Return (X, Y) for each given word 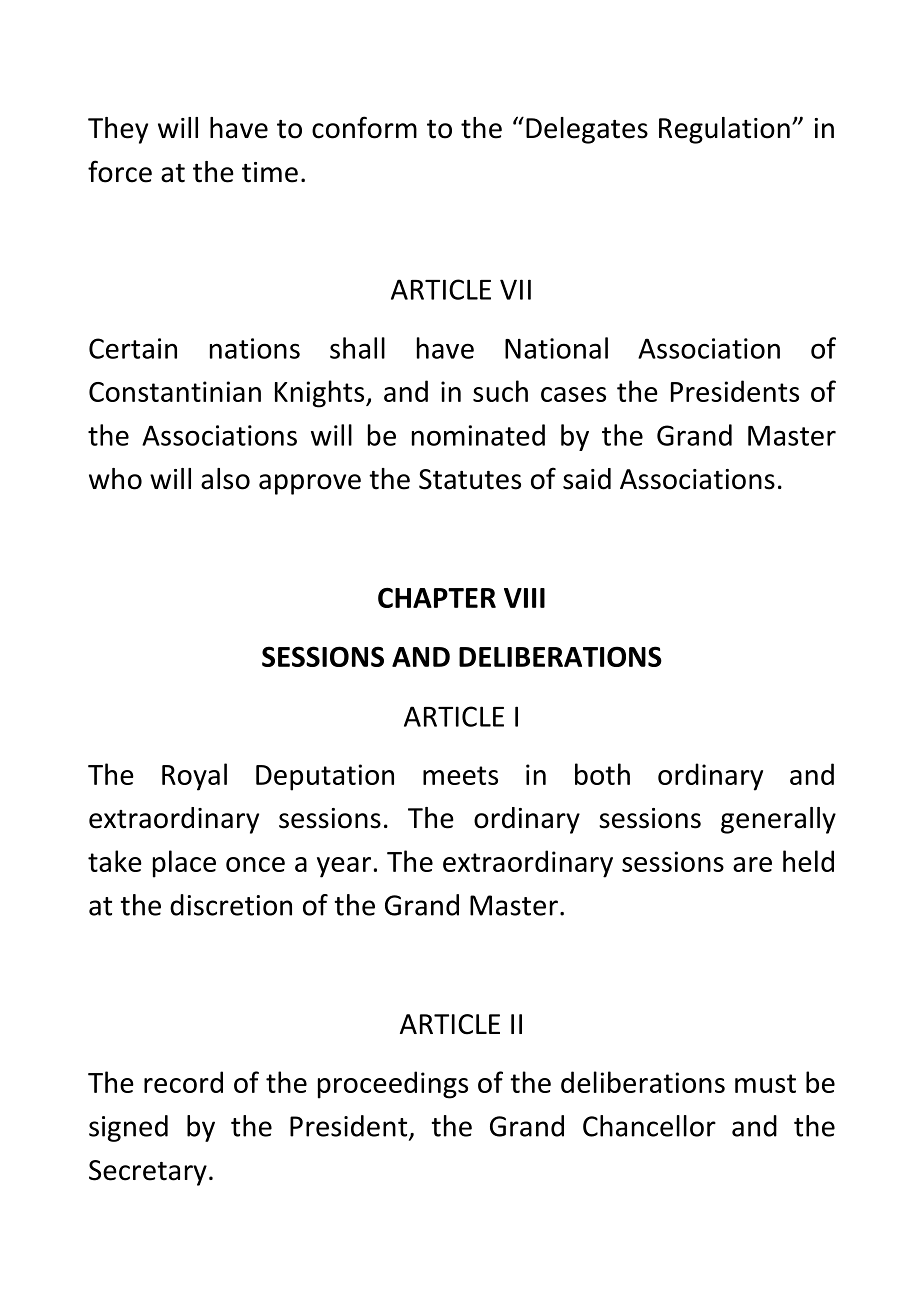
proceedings (393, 1085)
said (587, 479)
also (225, 479)
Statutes (470, 479)
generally (778, 820)
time (270, 172)
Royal (194, 777)
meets (460, 775)
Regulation (724, 130)
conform (364, 127)
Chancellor (649, 1126)
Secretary (148, 1173)
